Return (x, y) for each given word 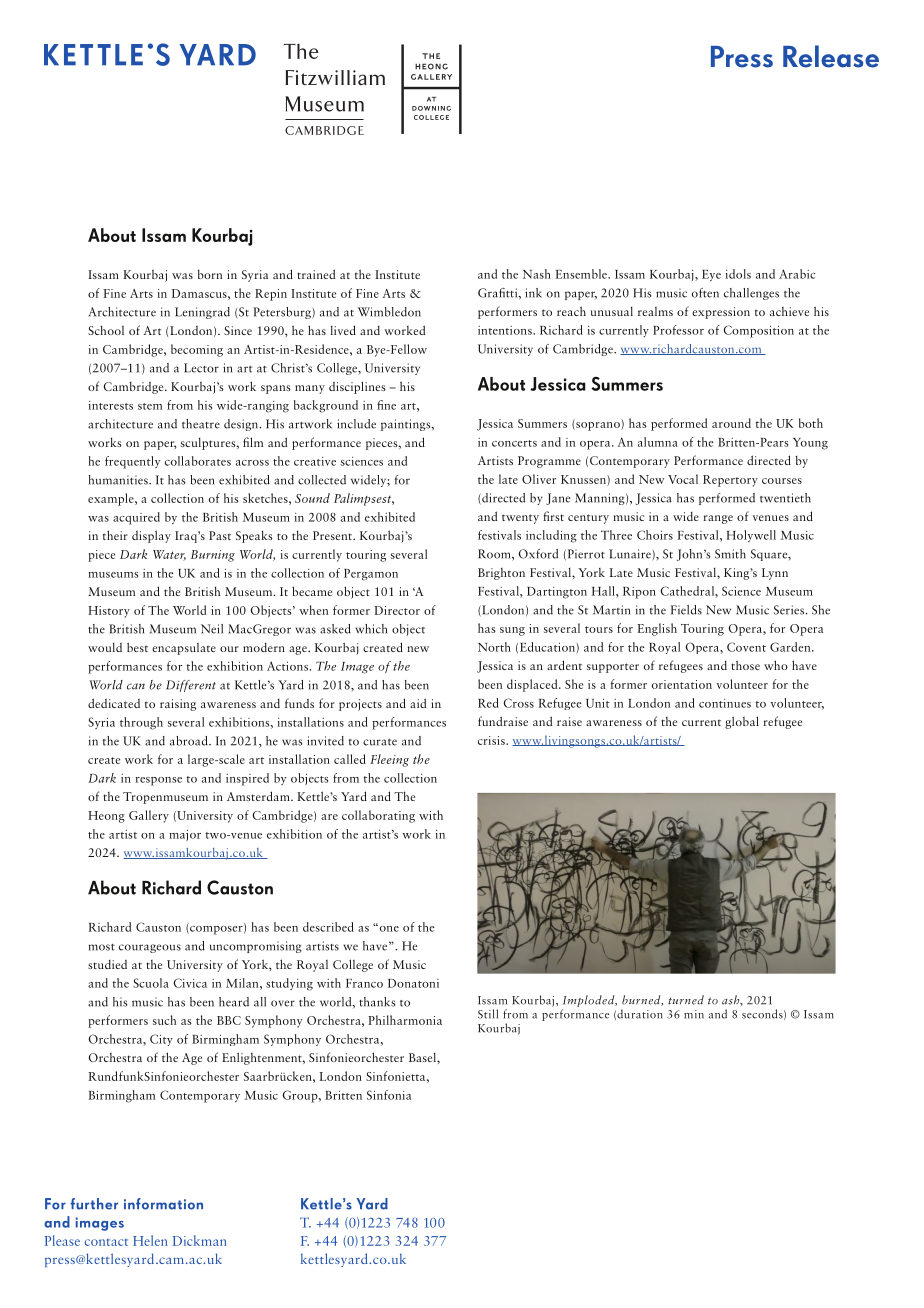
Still (488, 1014)
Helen (150, 1240)
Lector (201, 368)
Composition (759, 331)
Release (831, 56)
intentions (506, 330)
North (494, 647)
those (745, 665)
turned (686, 1000)
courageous (150, 948)
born (210, 274)
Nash (537, 274)
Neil (212, 629)
